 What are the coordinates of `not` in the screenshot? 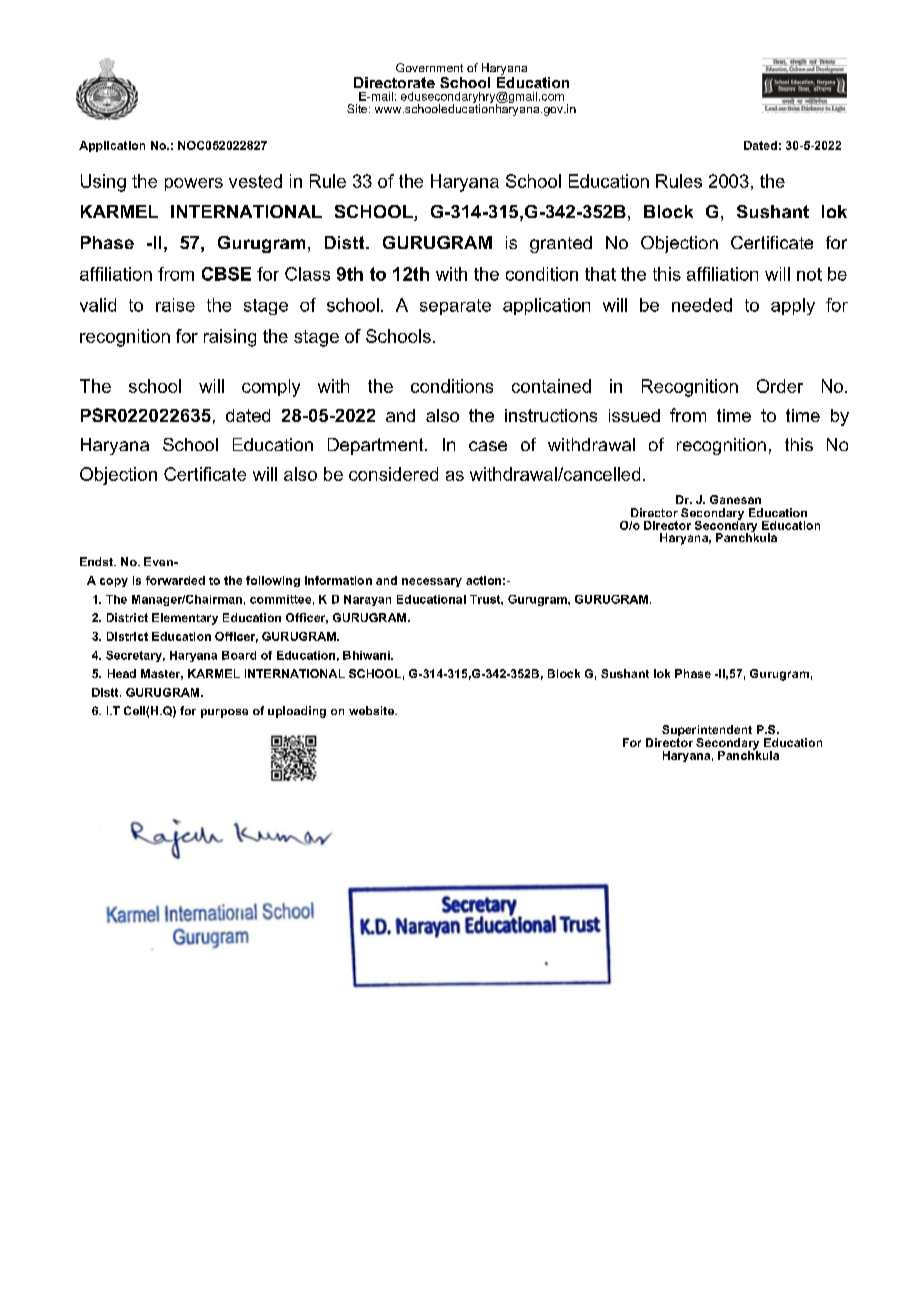 It's located at (809, 274).
